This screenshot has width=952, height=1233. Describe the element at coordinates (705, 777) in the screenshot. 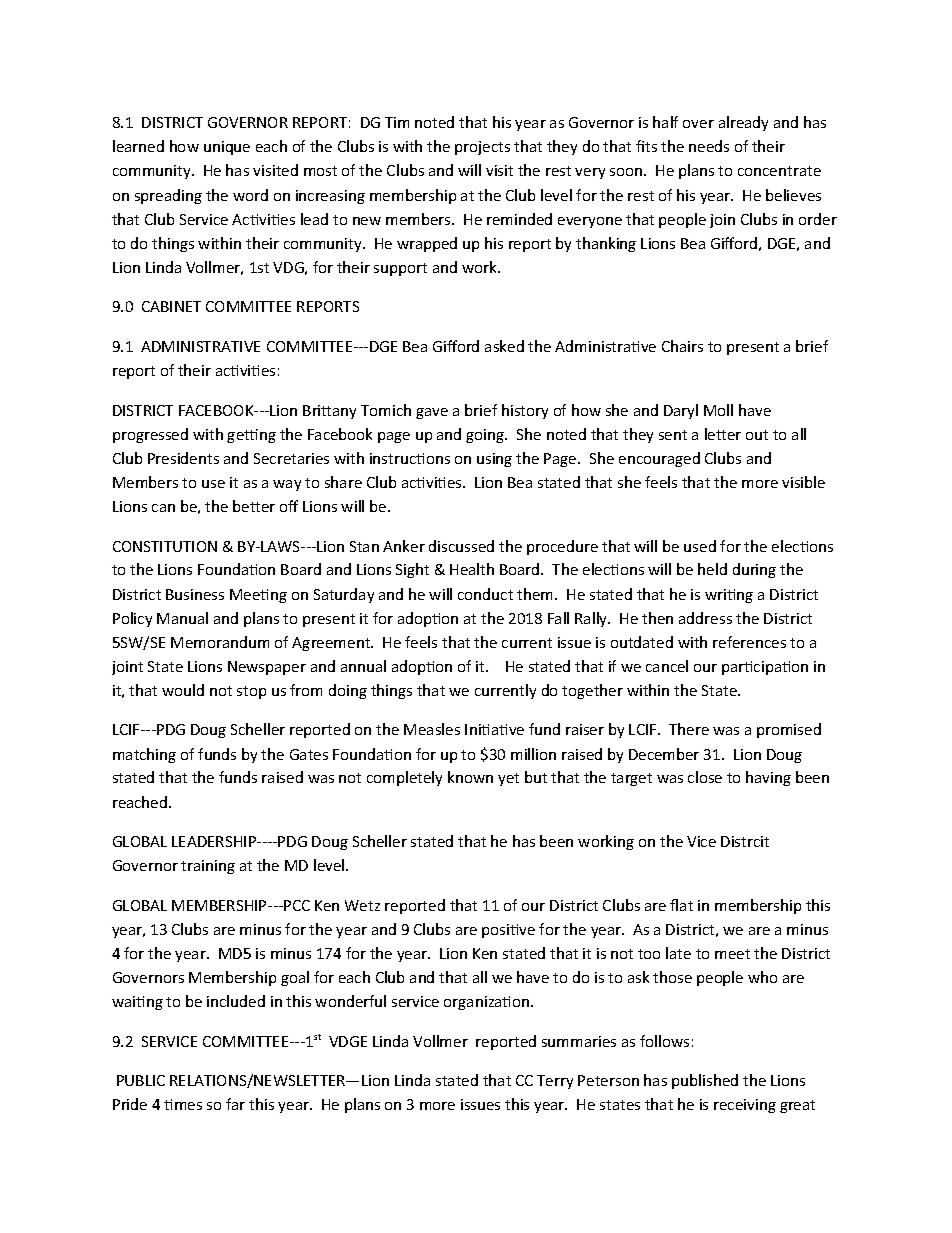

I see `close` at that location.
